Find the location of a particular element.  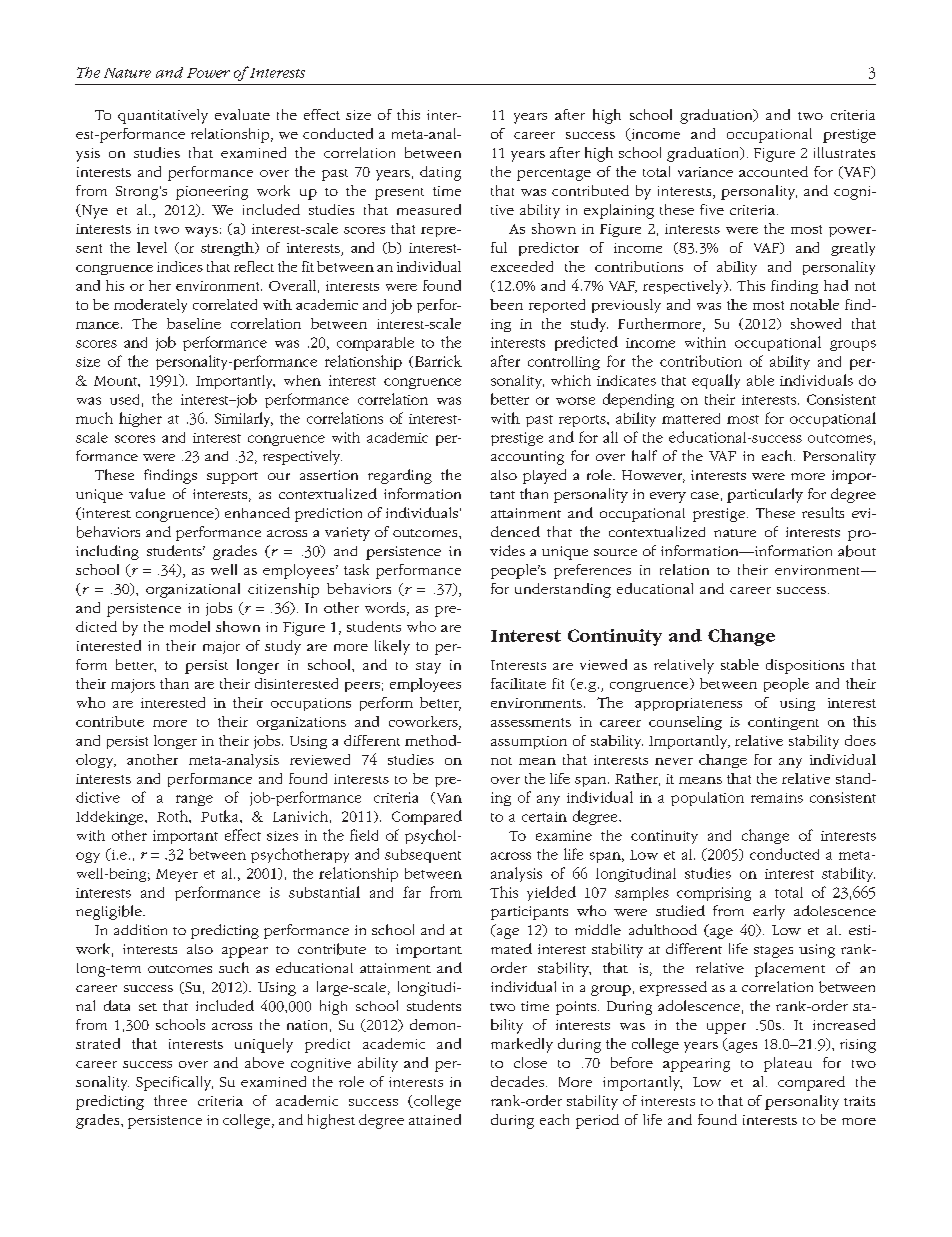

evaluate is located at coordinates (242, 114).
